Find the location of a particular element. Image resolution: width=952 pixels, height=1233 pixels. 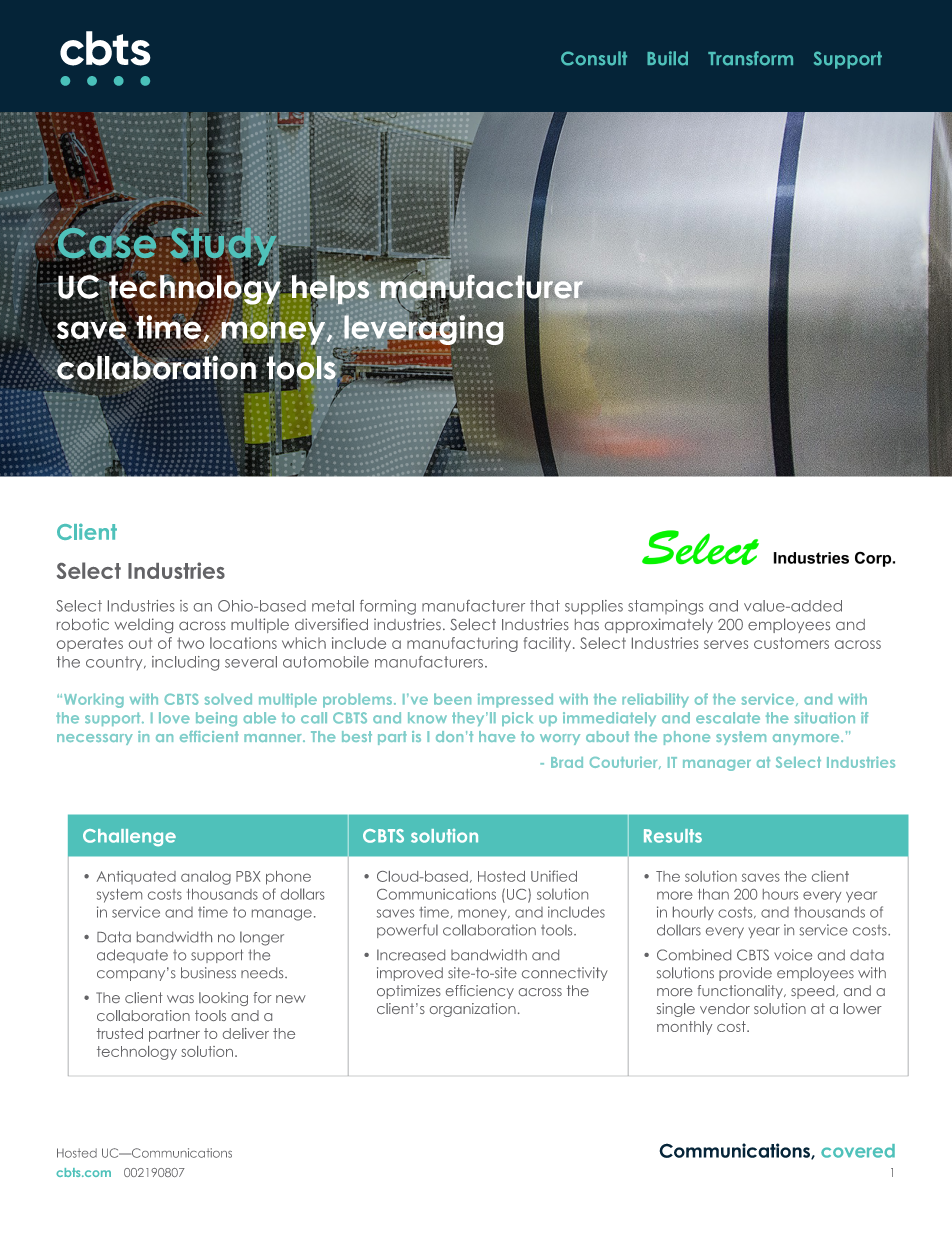

welding is located at coordinates (143, 625).
